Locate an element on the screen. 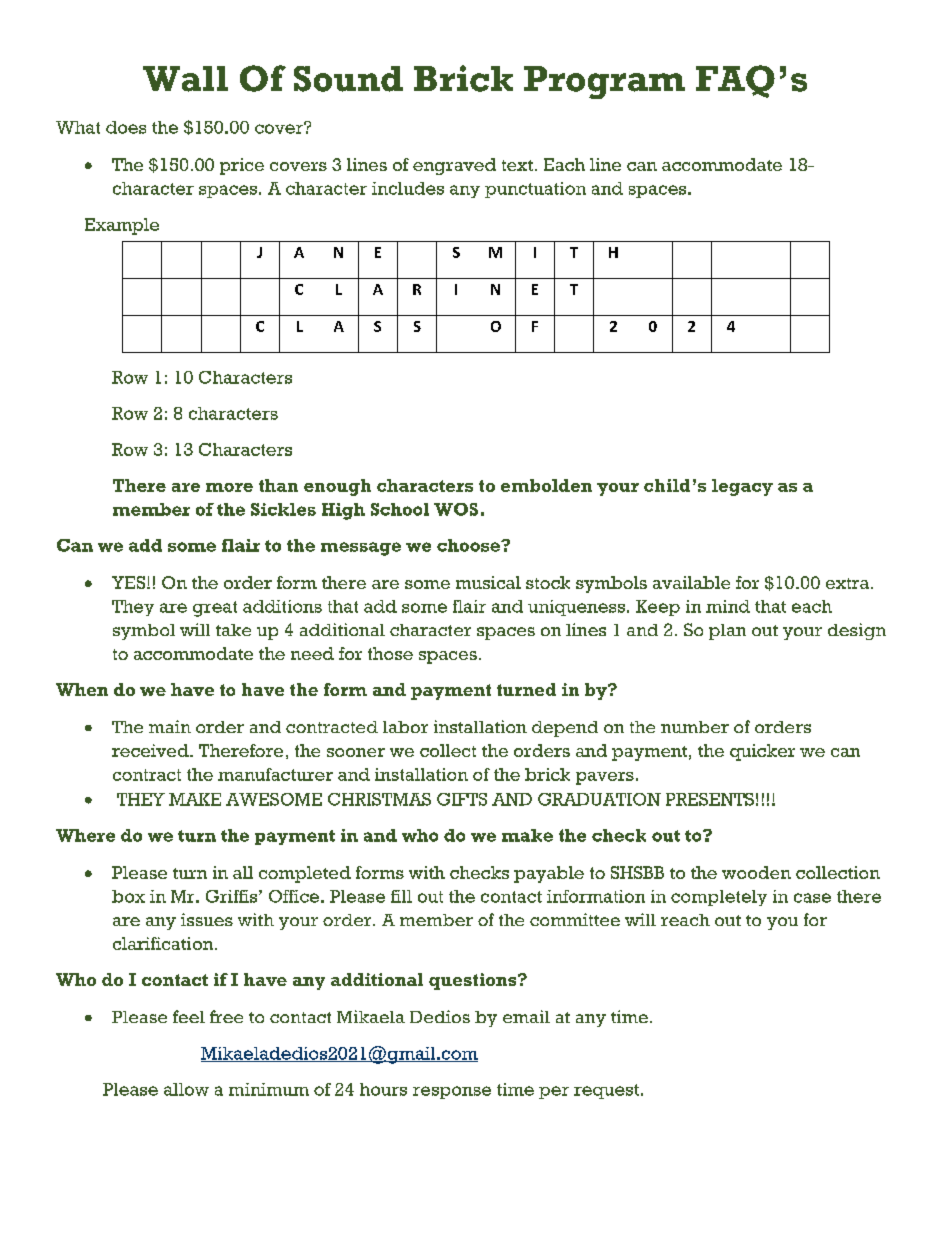  Wall is located at coordinates (185, 79).
